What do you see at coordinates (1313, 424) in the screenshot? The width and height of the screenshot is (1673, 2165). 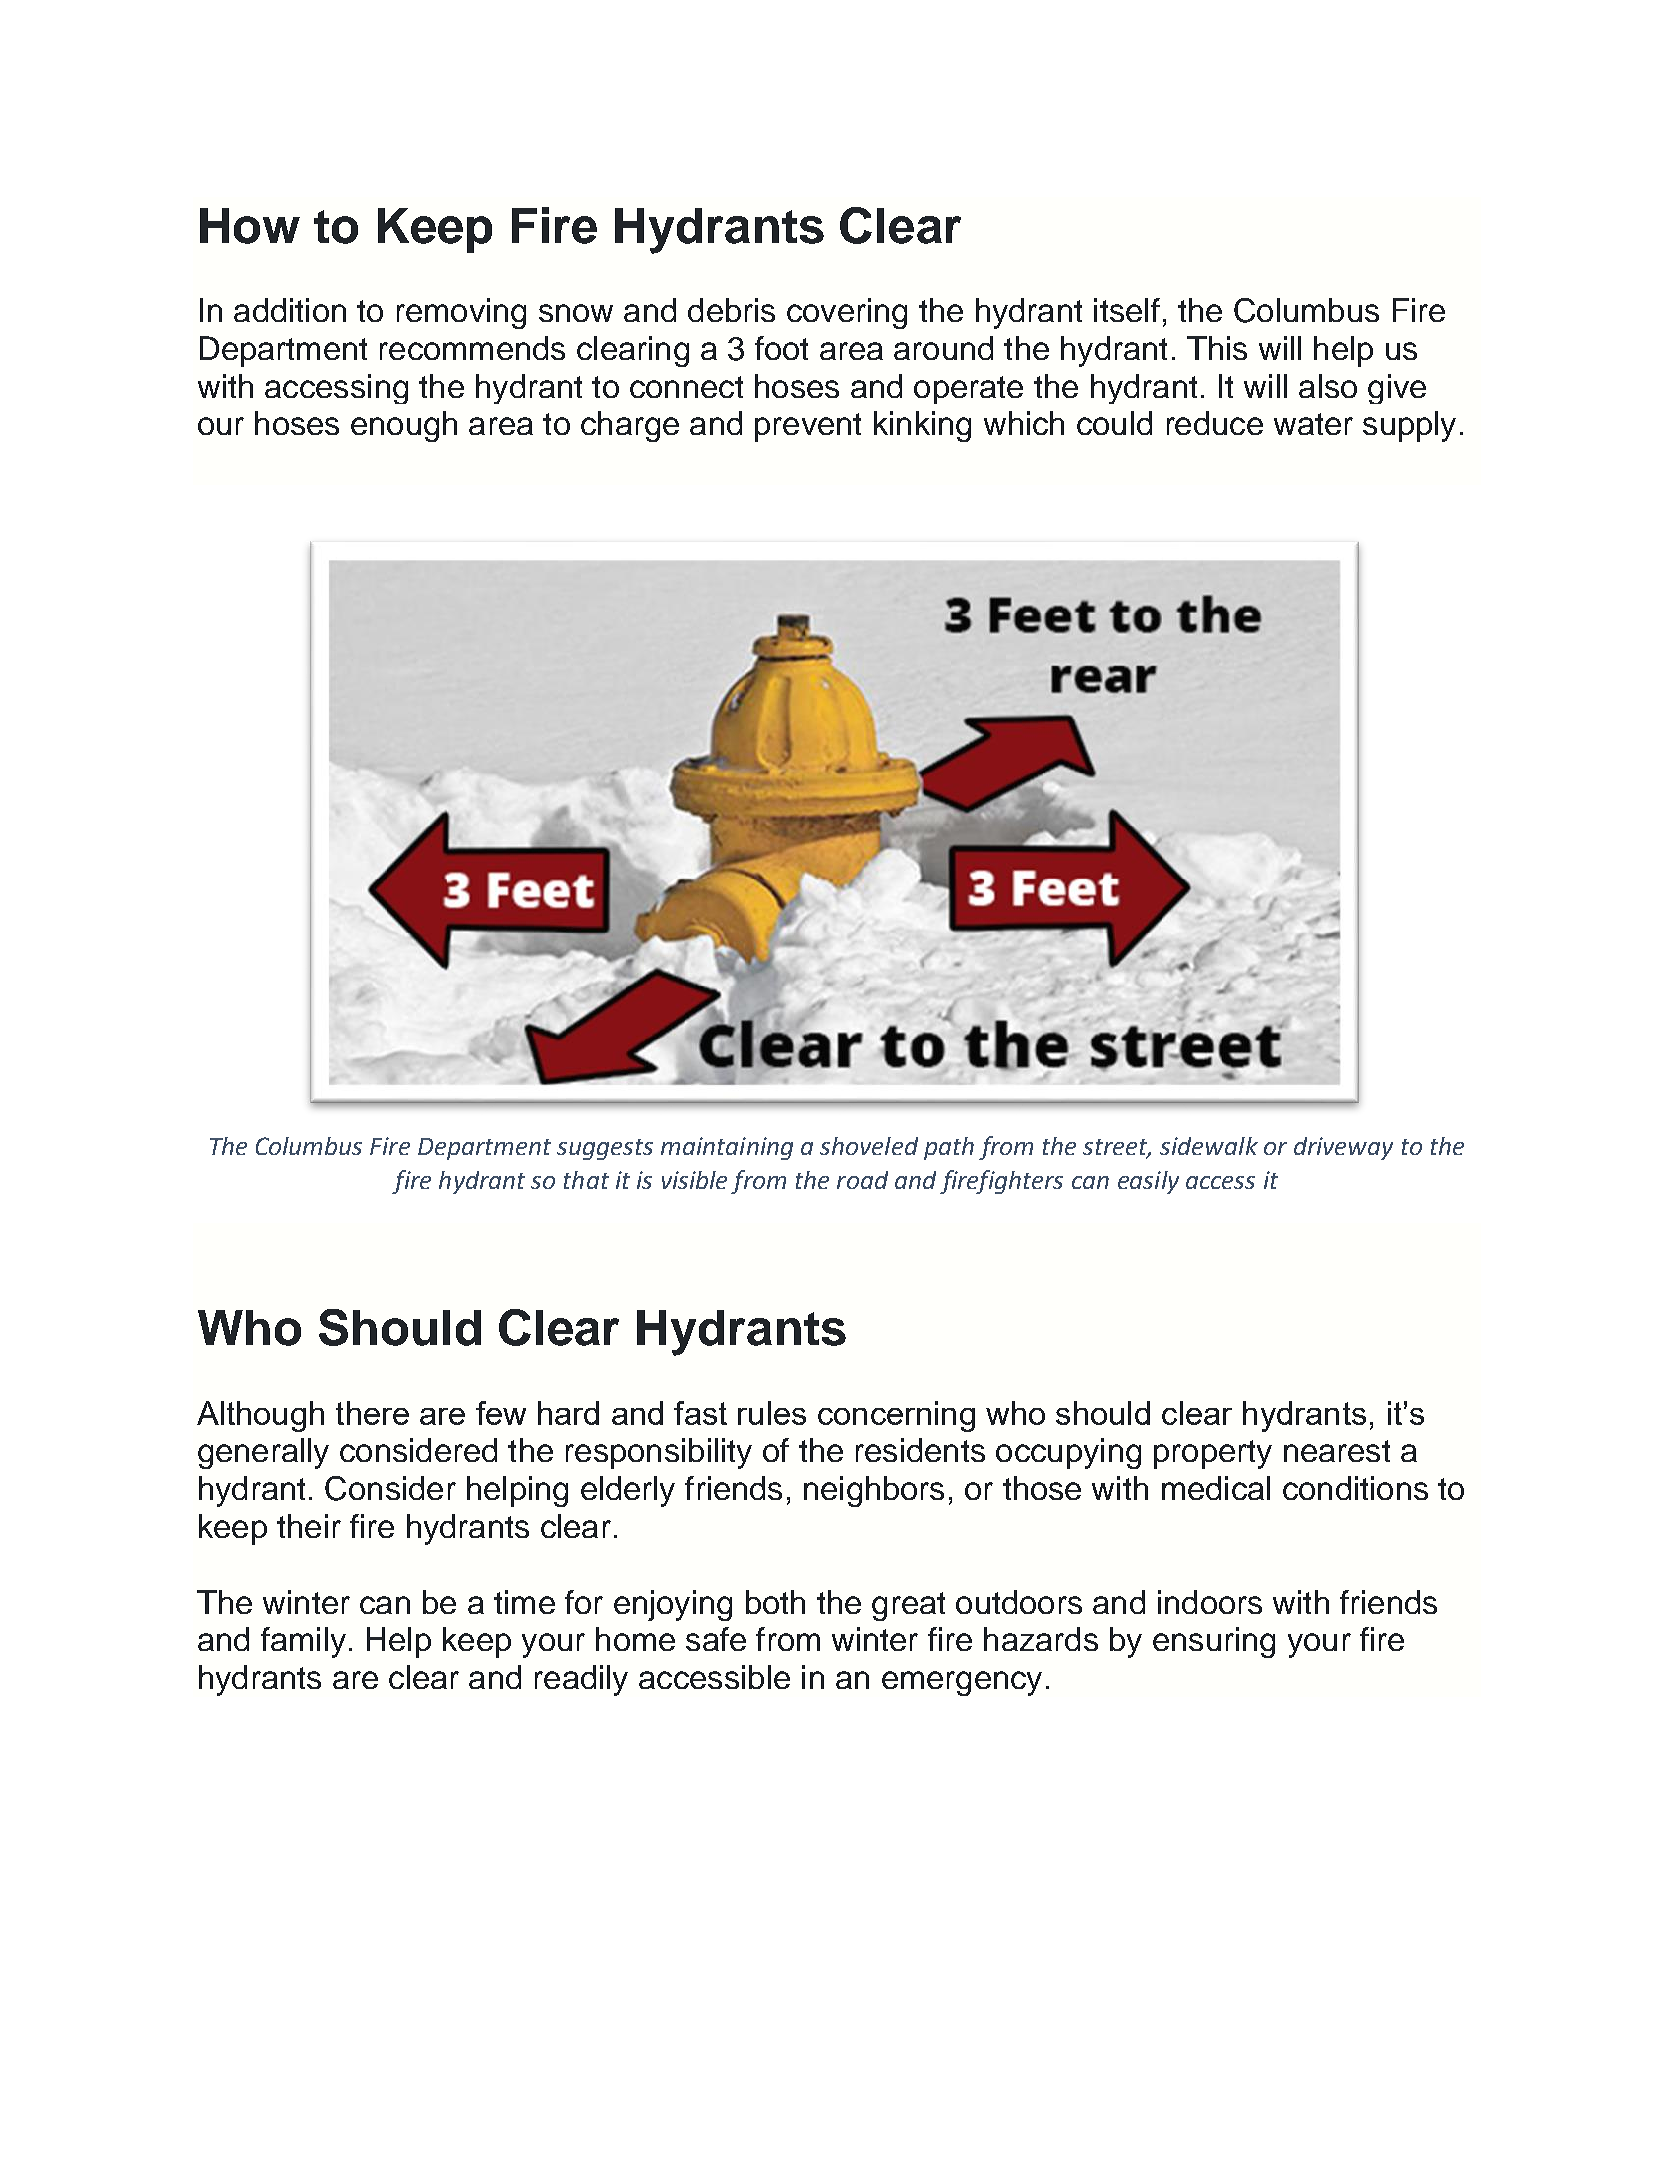 I see `water` at bounding box center [1313, 424].
